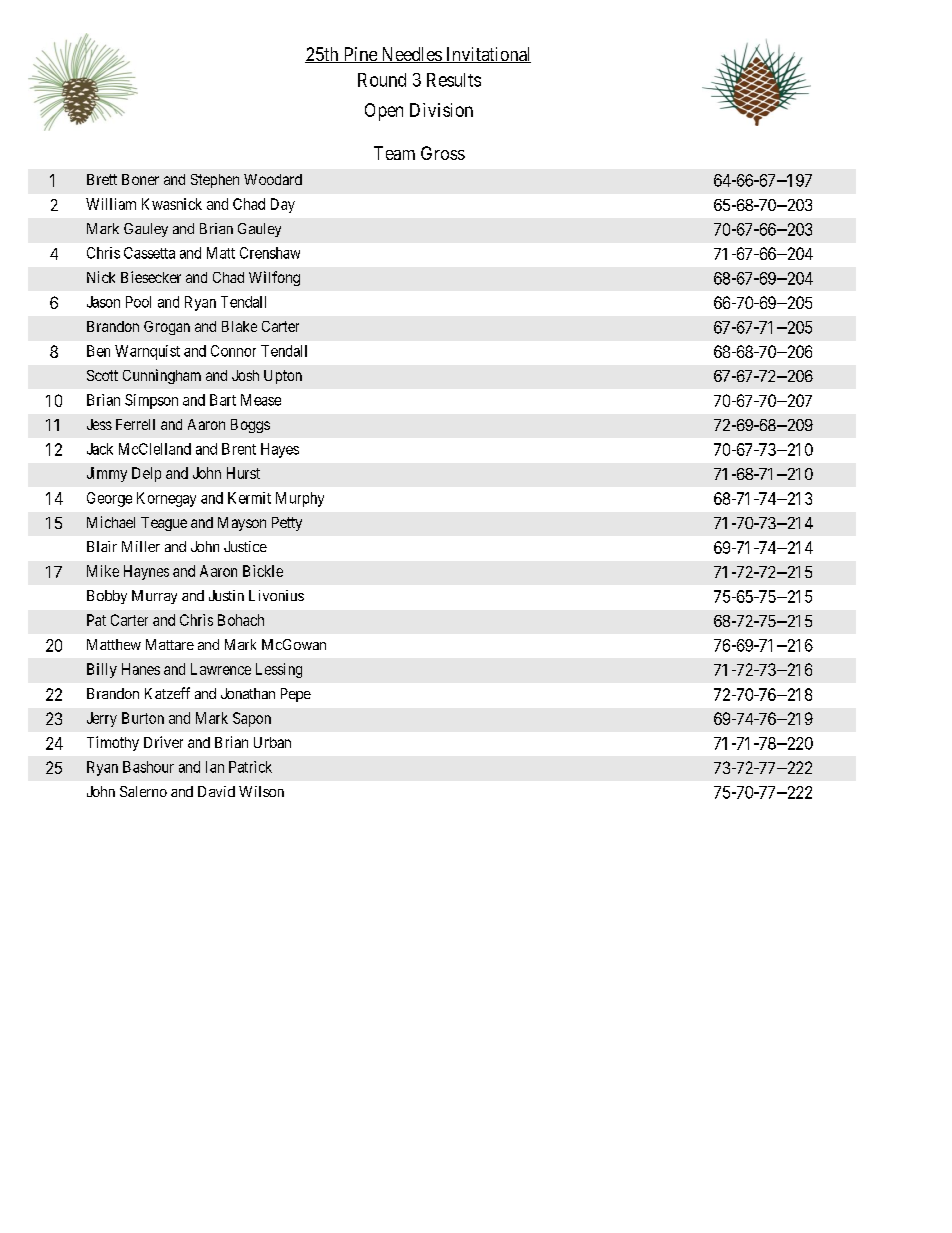 This document has height=1233, width=952. What do you see at coordinates (360, 55) in the document?
I see `Pine` at bounding box center [360, 55].
